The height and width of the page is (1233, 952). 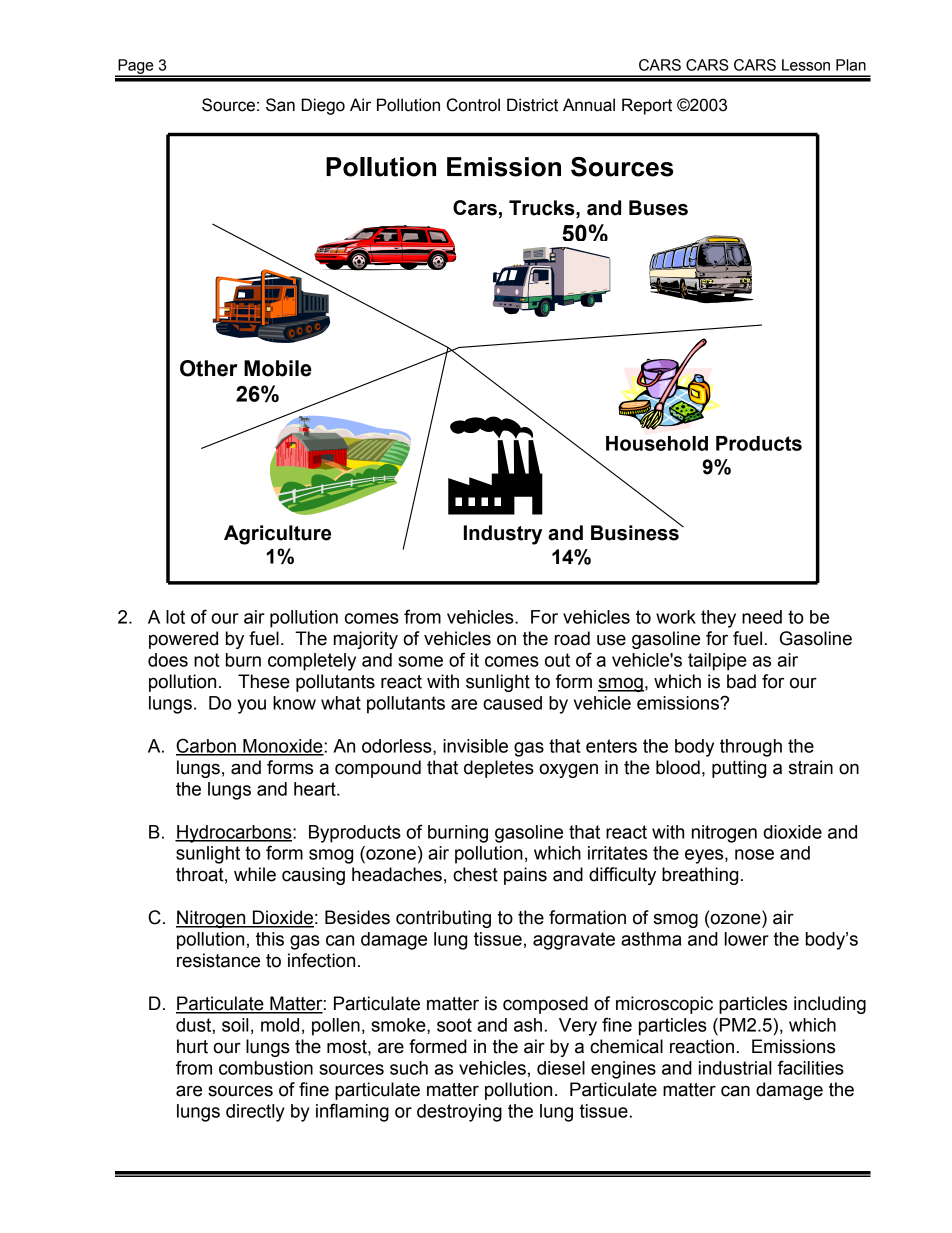 What do you see at coordinates (459, 1113) in the page?
I see `destroying` at bounding box center [459, 1113].
